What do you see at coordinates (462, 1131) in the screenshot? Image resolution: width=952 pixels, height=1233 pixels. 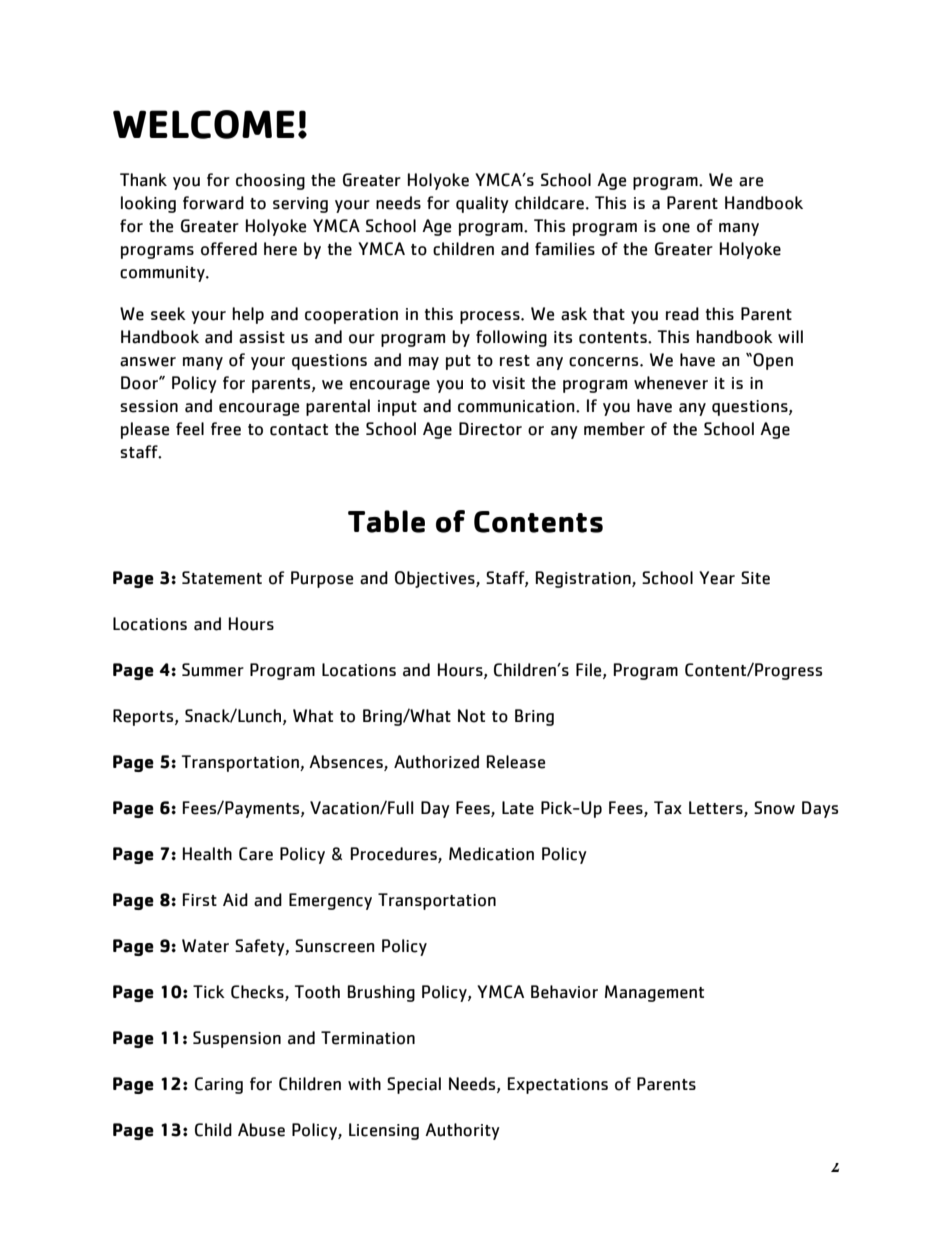 I see `Authority` at bounding box center [462, 1131].
